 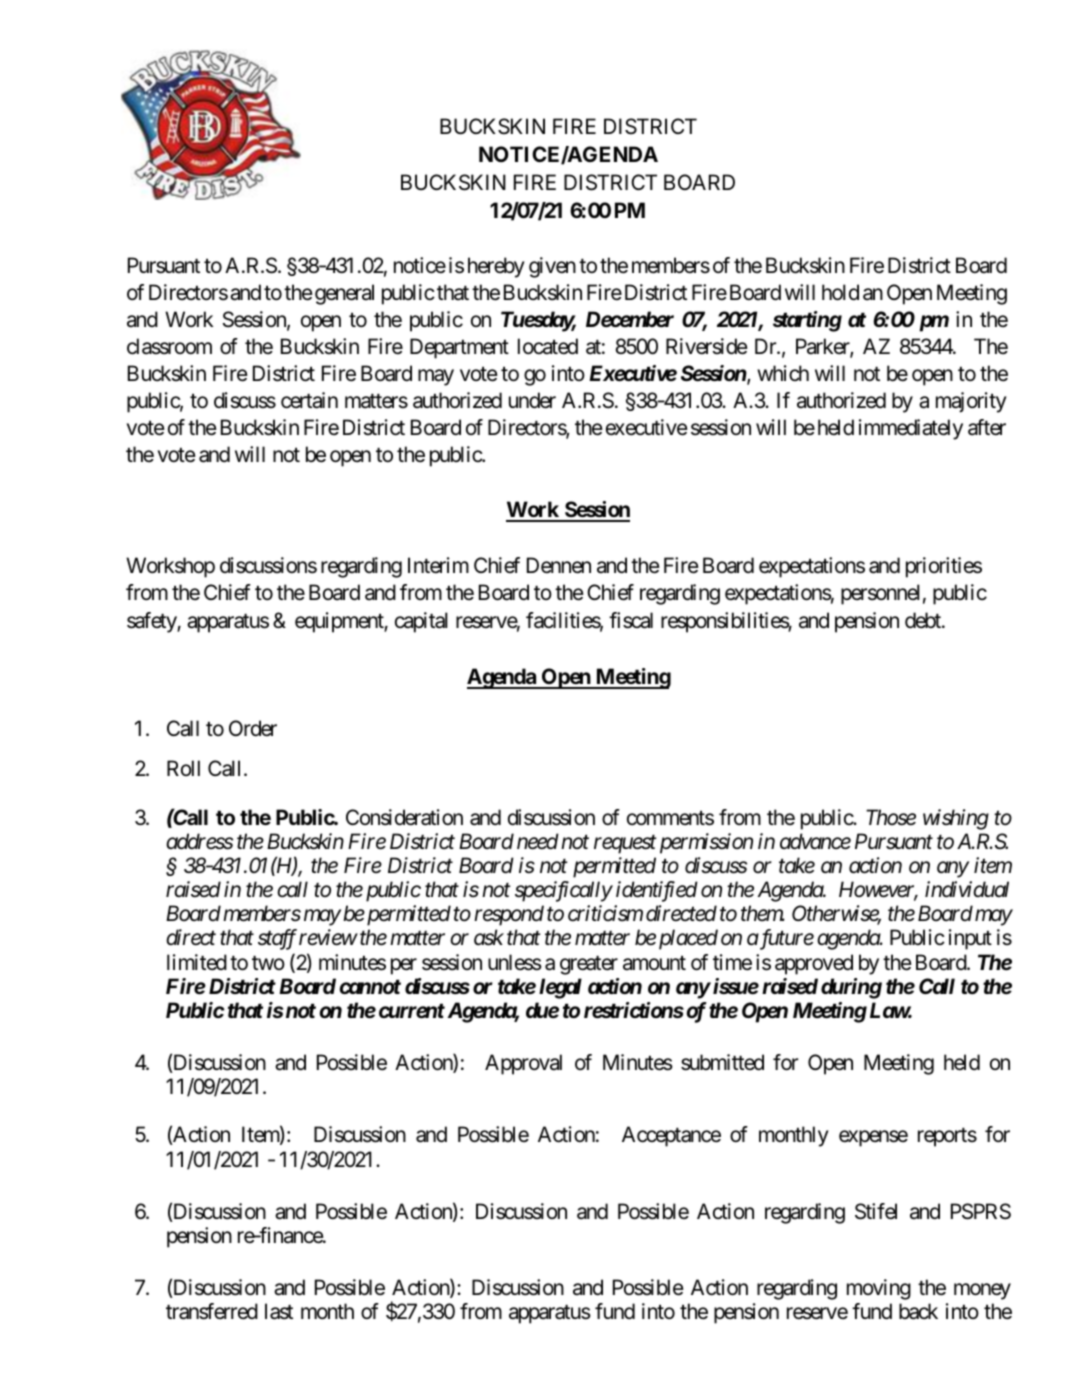 I want to click on immediately, so click(x=911, y=429).
